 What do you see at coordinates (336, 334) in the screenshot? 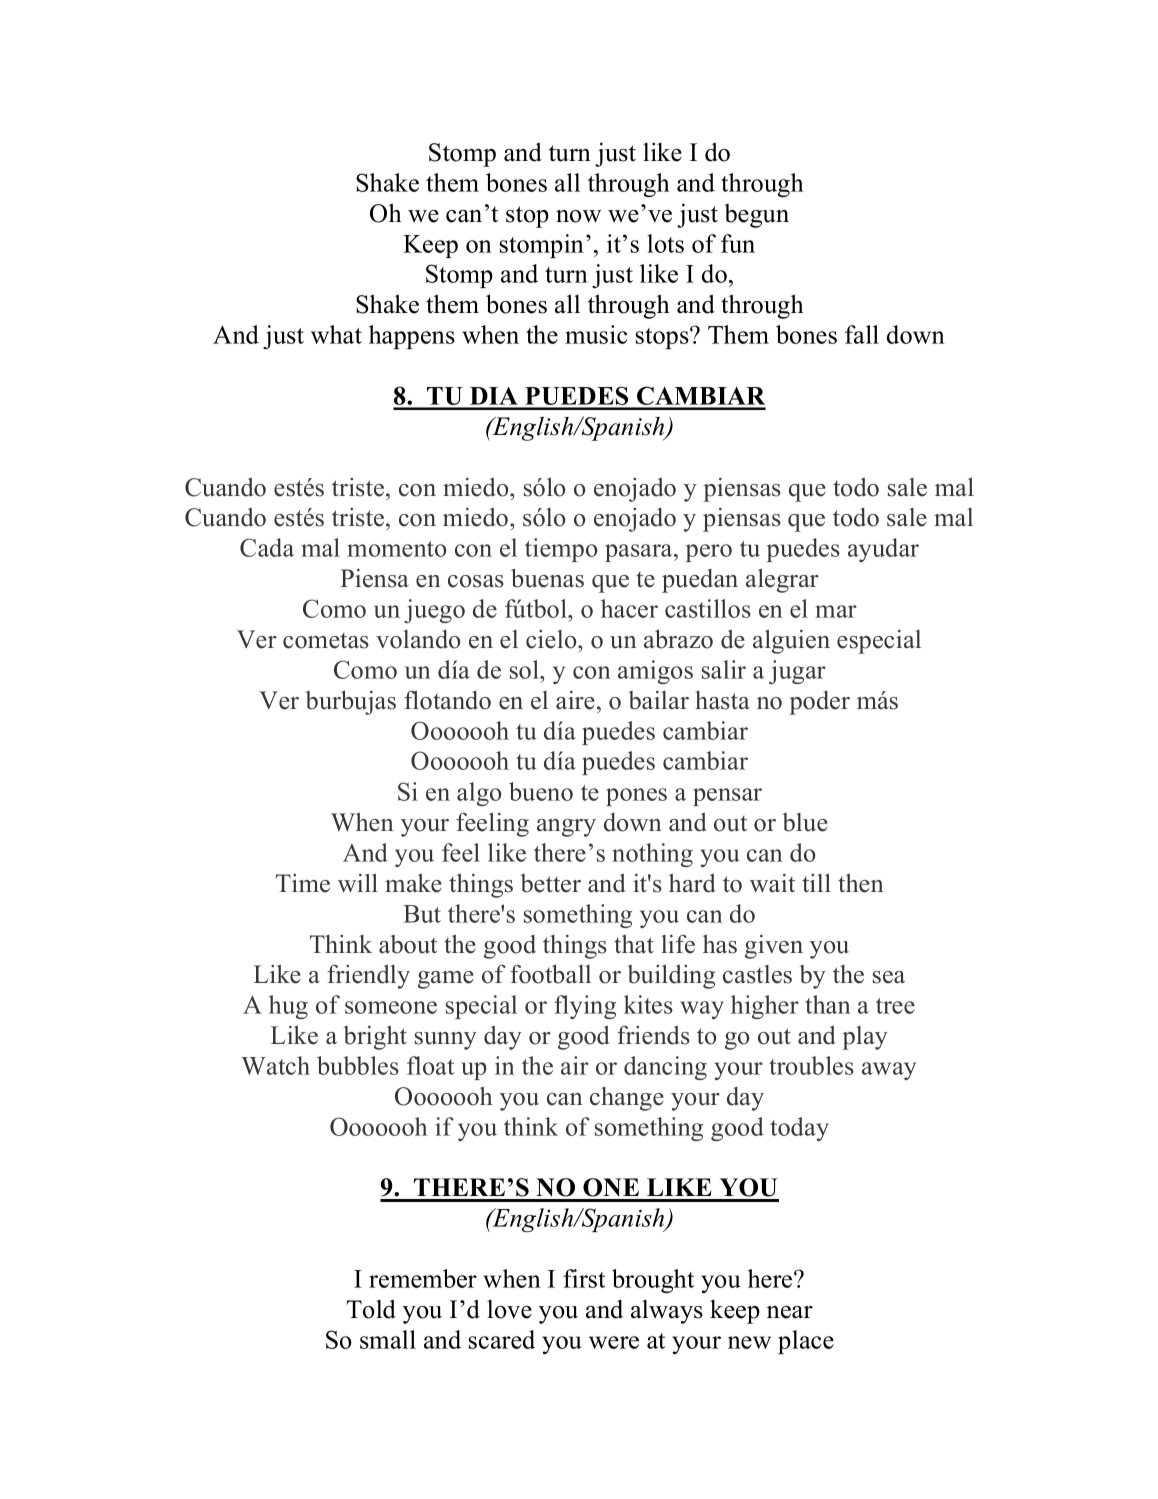
I see `what` at bounding box center [336, 334].
